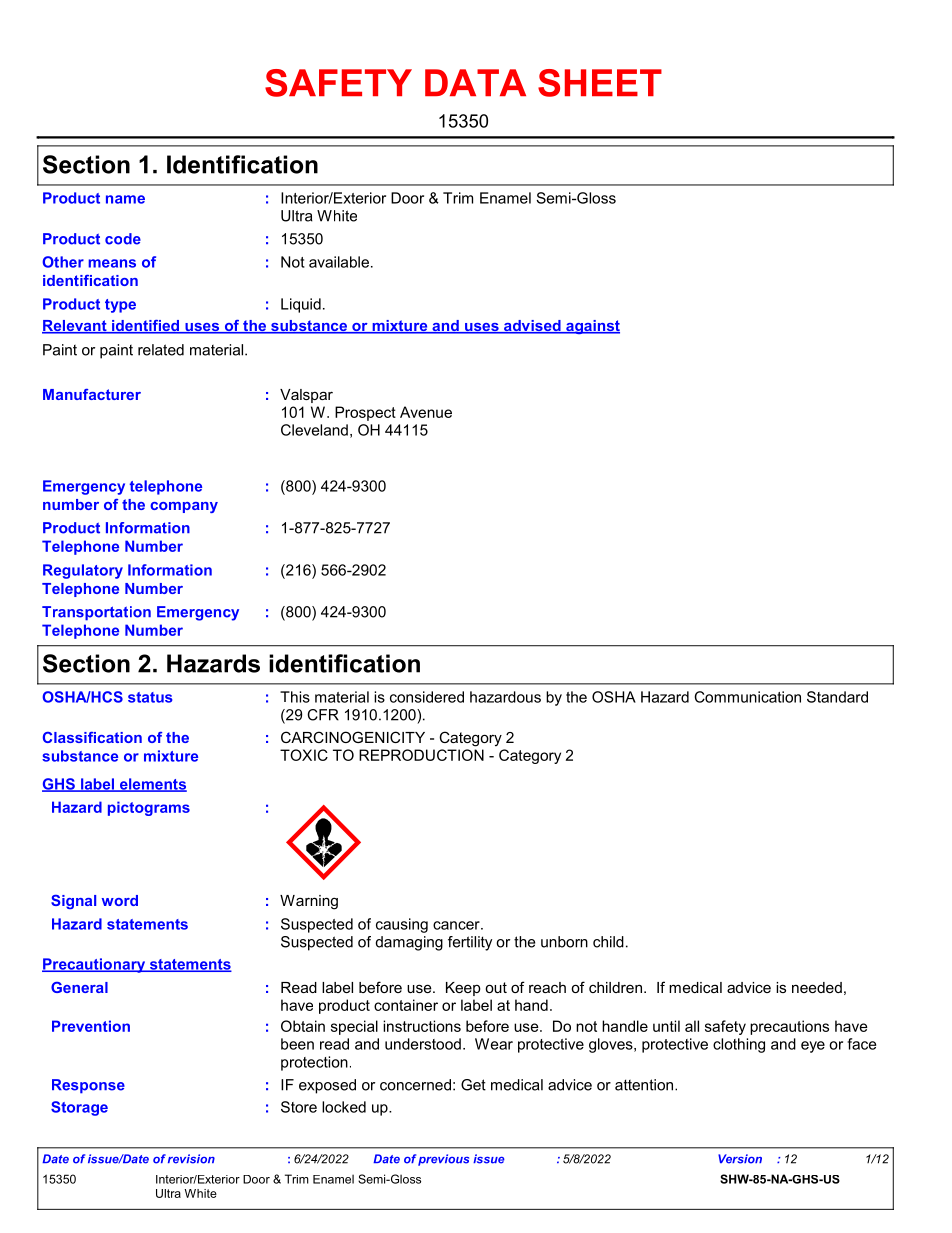  Describe the element at coordinates (96, 613) in the page. I see `Transportation` at that location.
